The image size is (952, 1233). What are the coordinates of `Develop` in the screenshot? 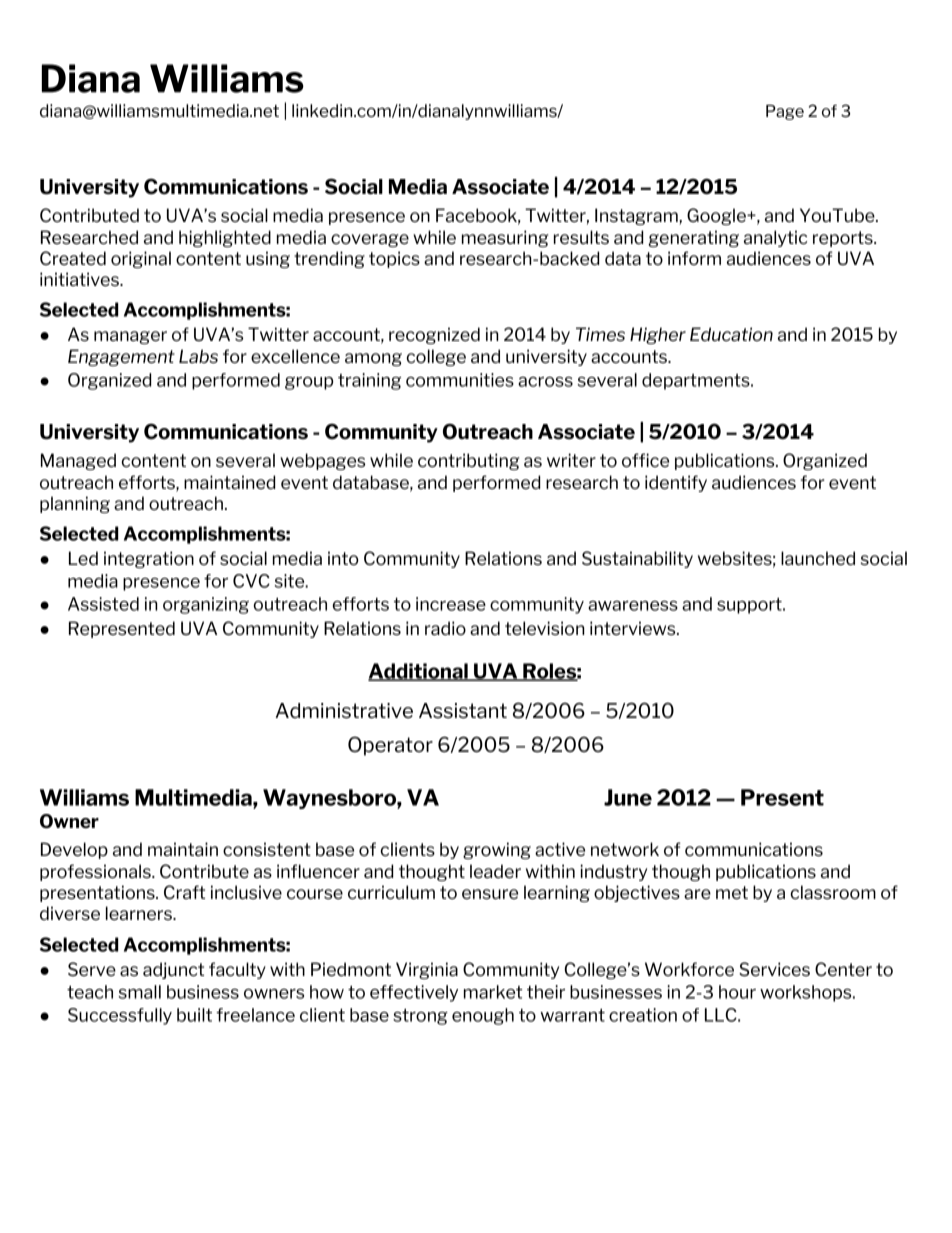 It's located at (74, 850).
